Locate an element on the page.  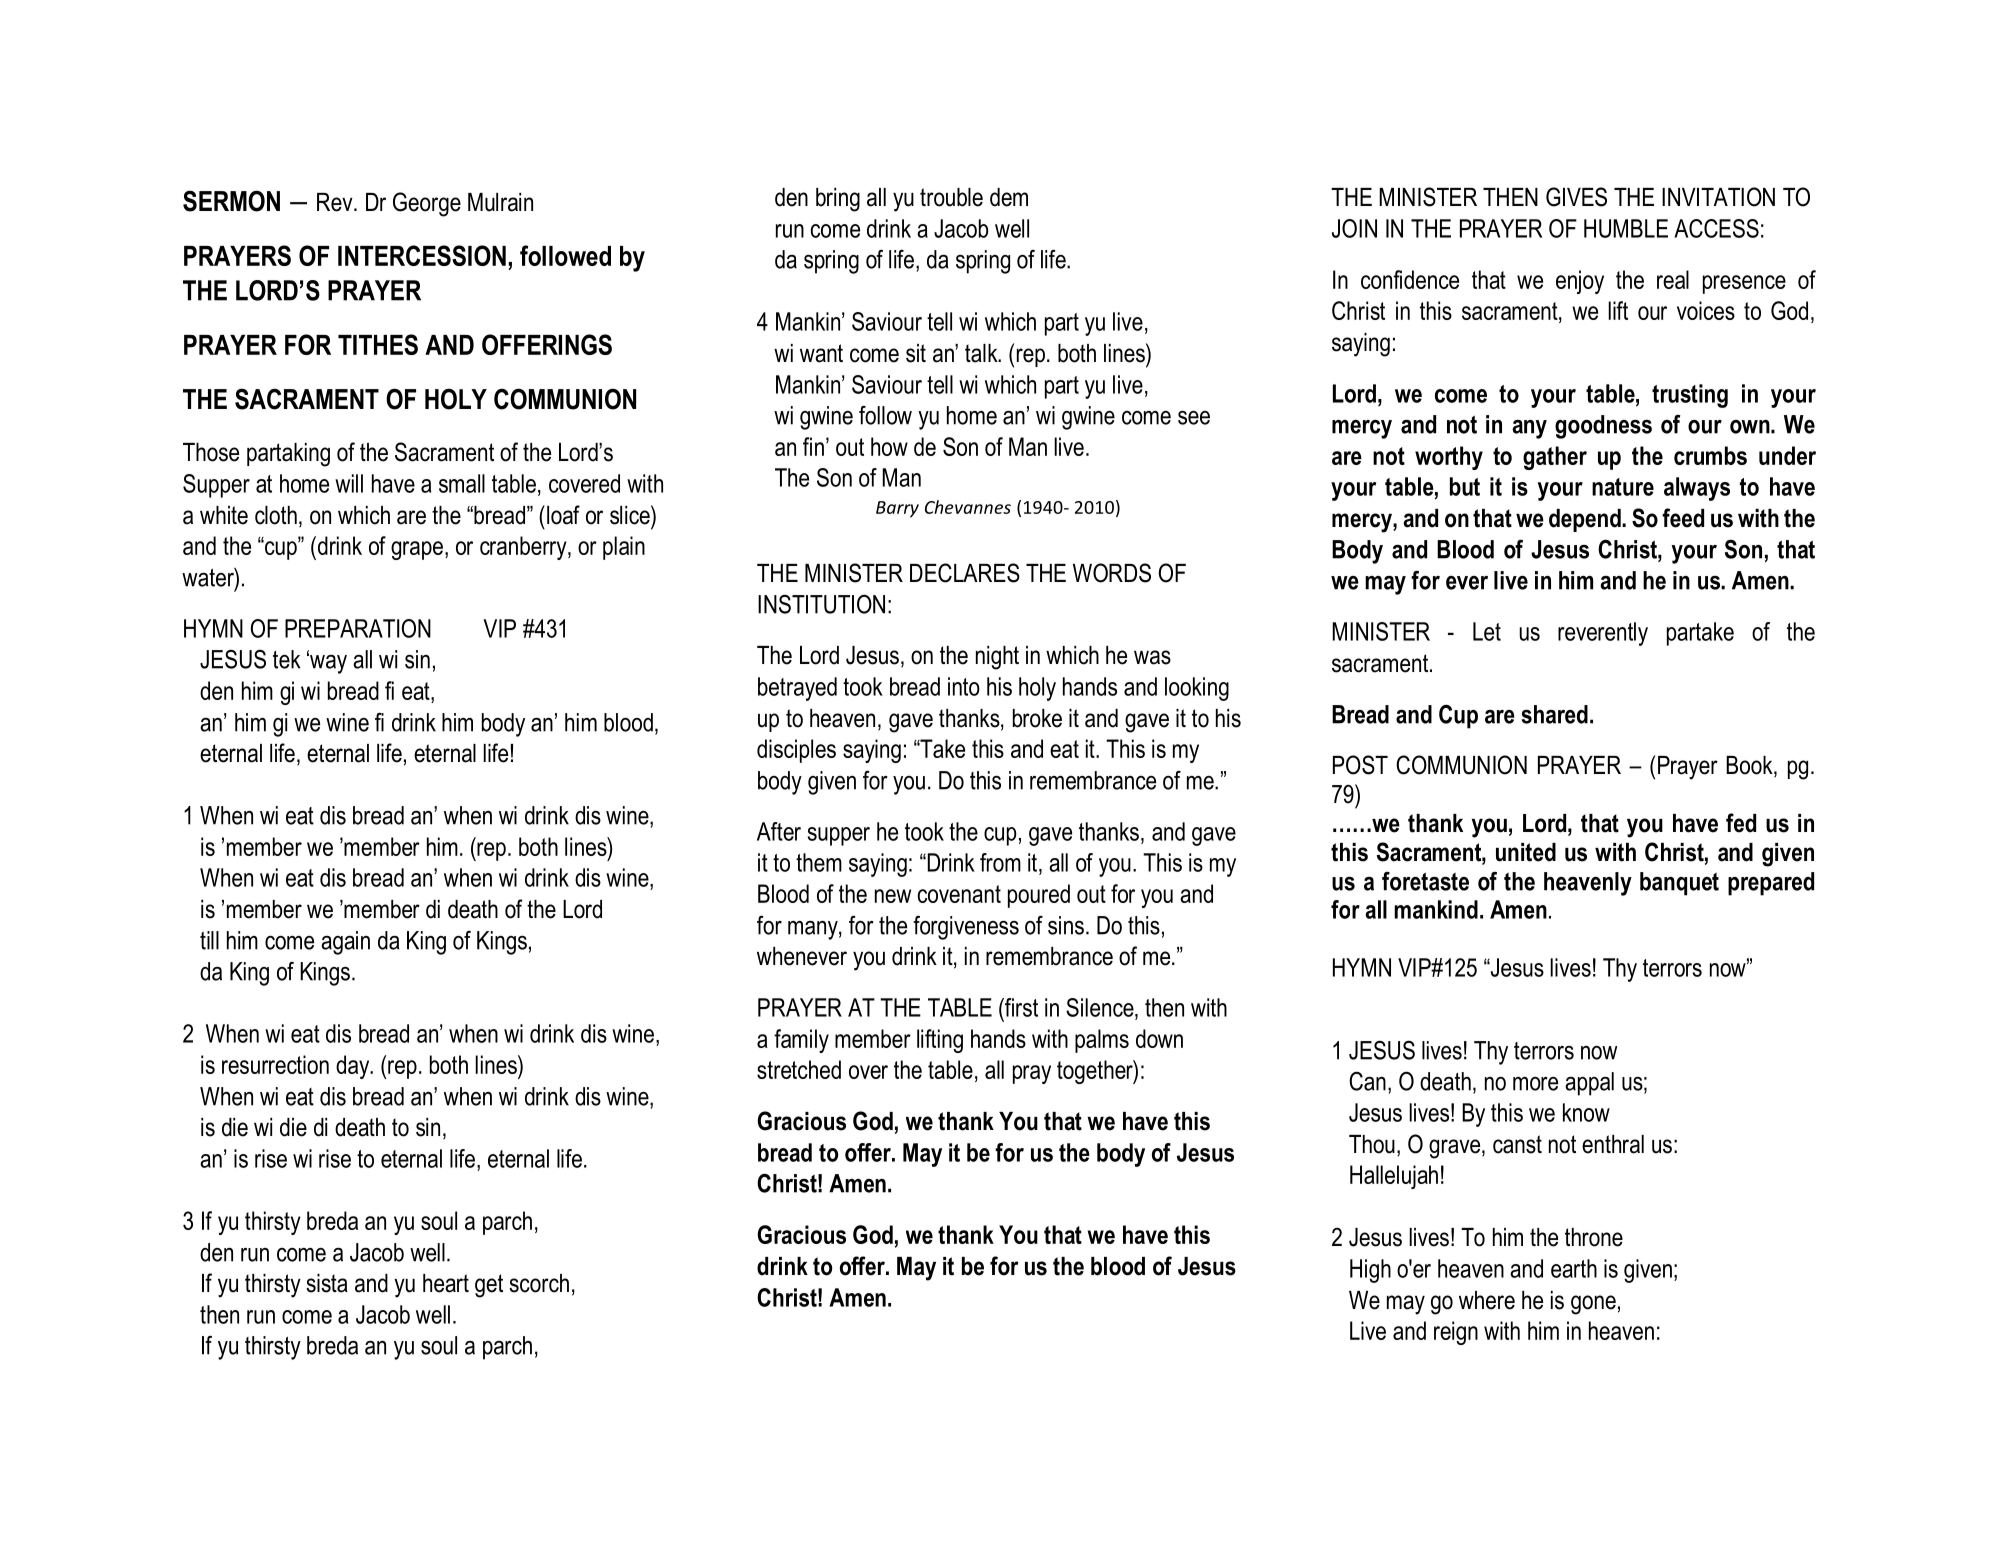
INTERCESSION is located at coordinates (422, 255).
